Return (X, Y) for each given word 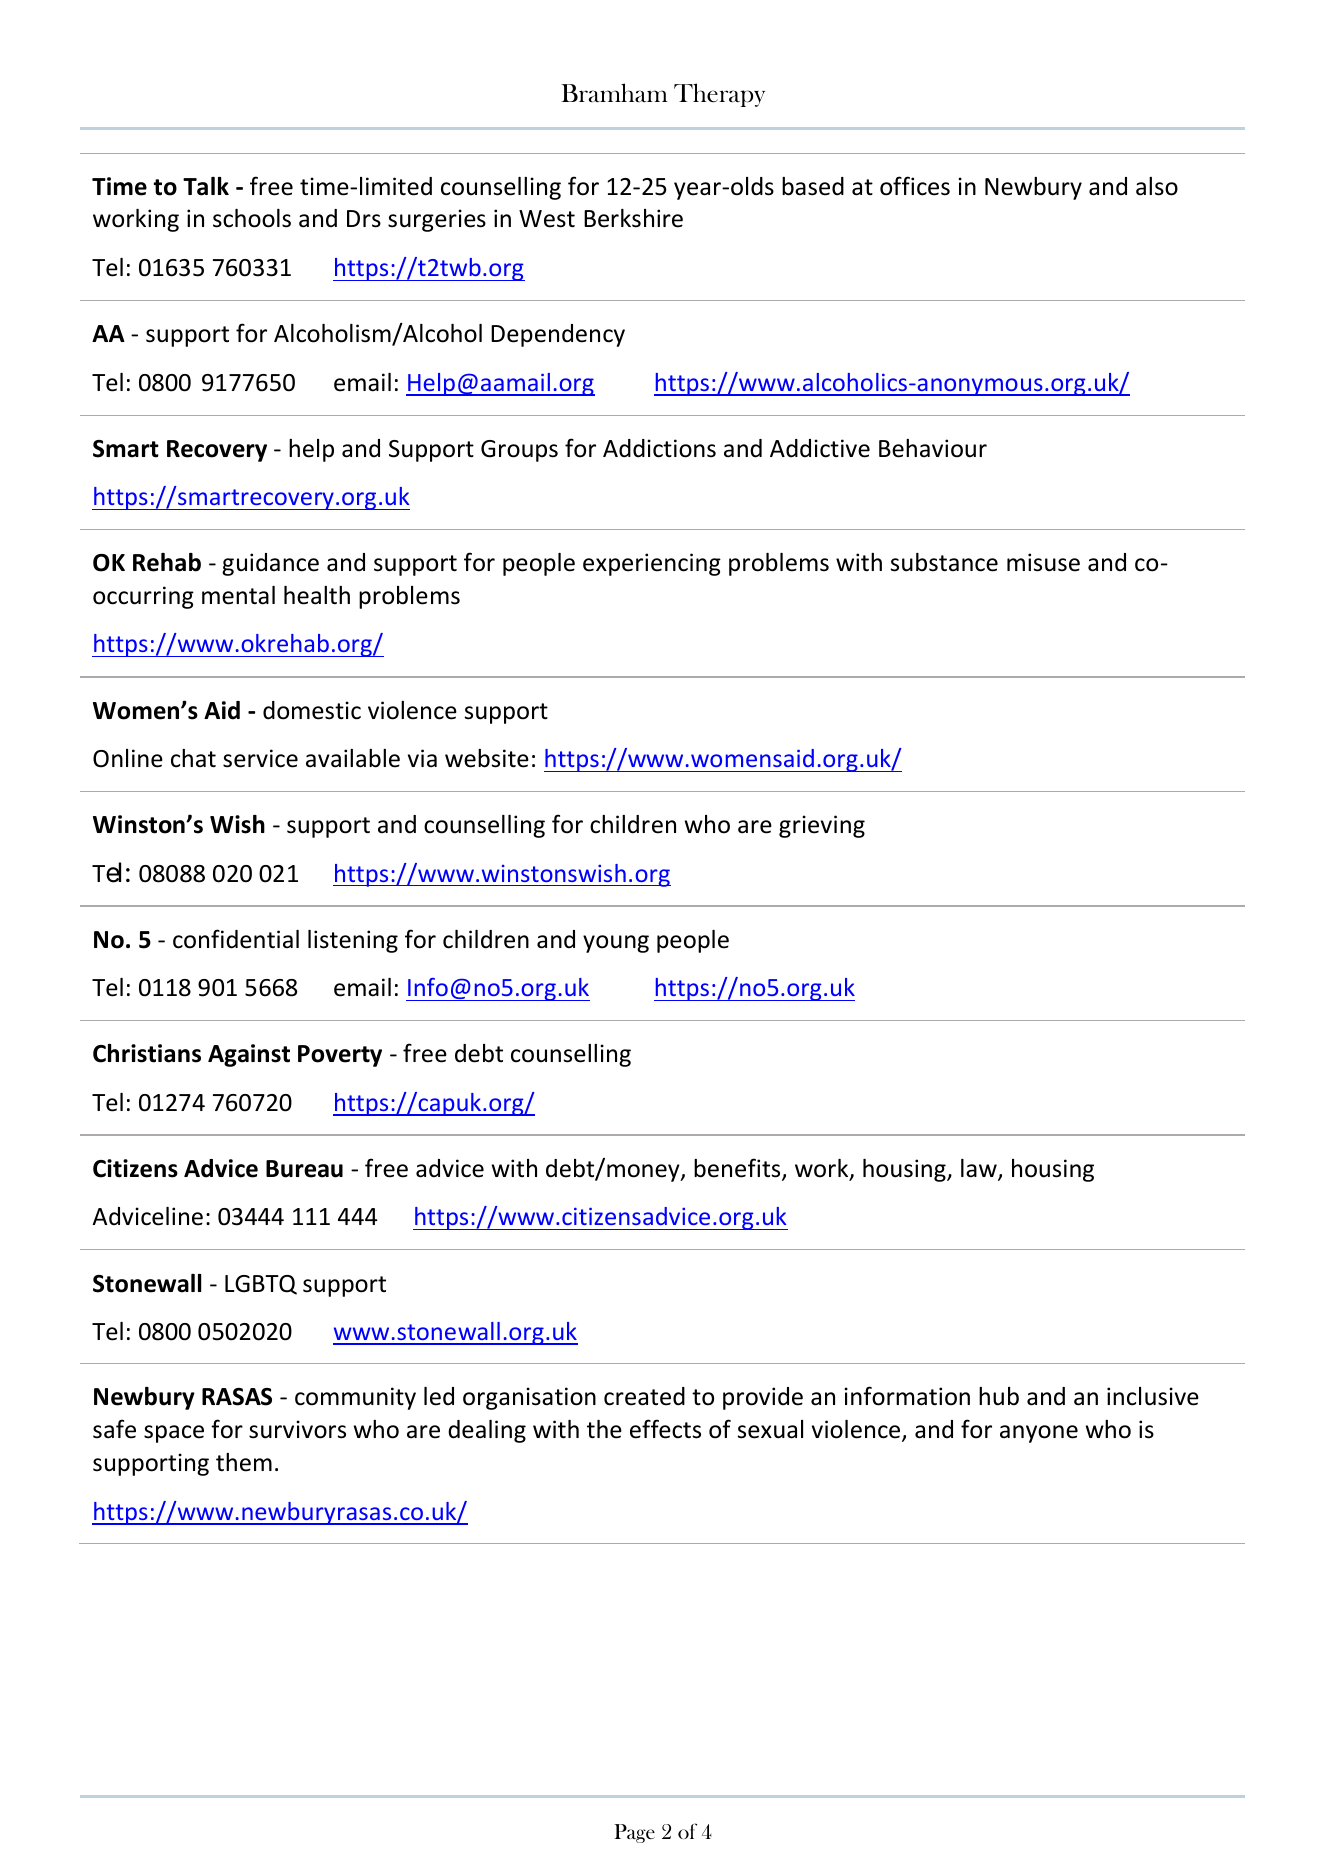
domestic (312, 710)
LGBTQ (261, 1285)
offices (915, 186)
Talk (206, 186)
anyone (1039, 1434)
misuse (1043, 562)
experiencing (652, 564)
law (980, 1169)
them (244, 1462)
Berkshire (633, 218)
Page (634, 1833)
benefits (738, 1169)
